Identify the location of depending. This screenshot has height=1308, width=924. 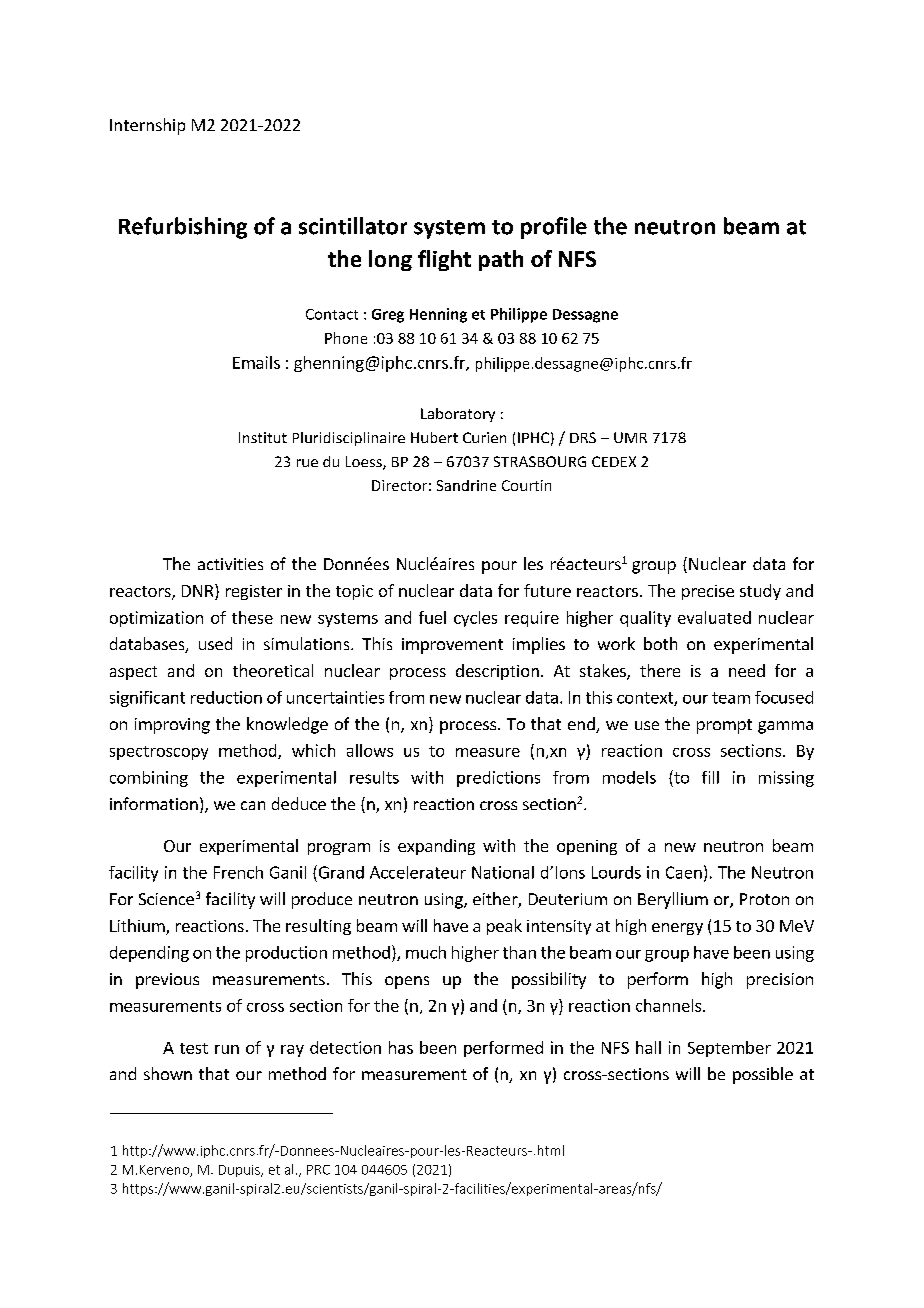
(149, 954).
